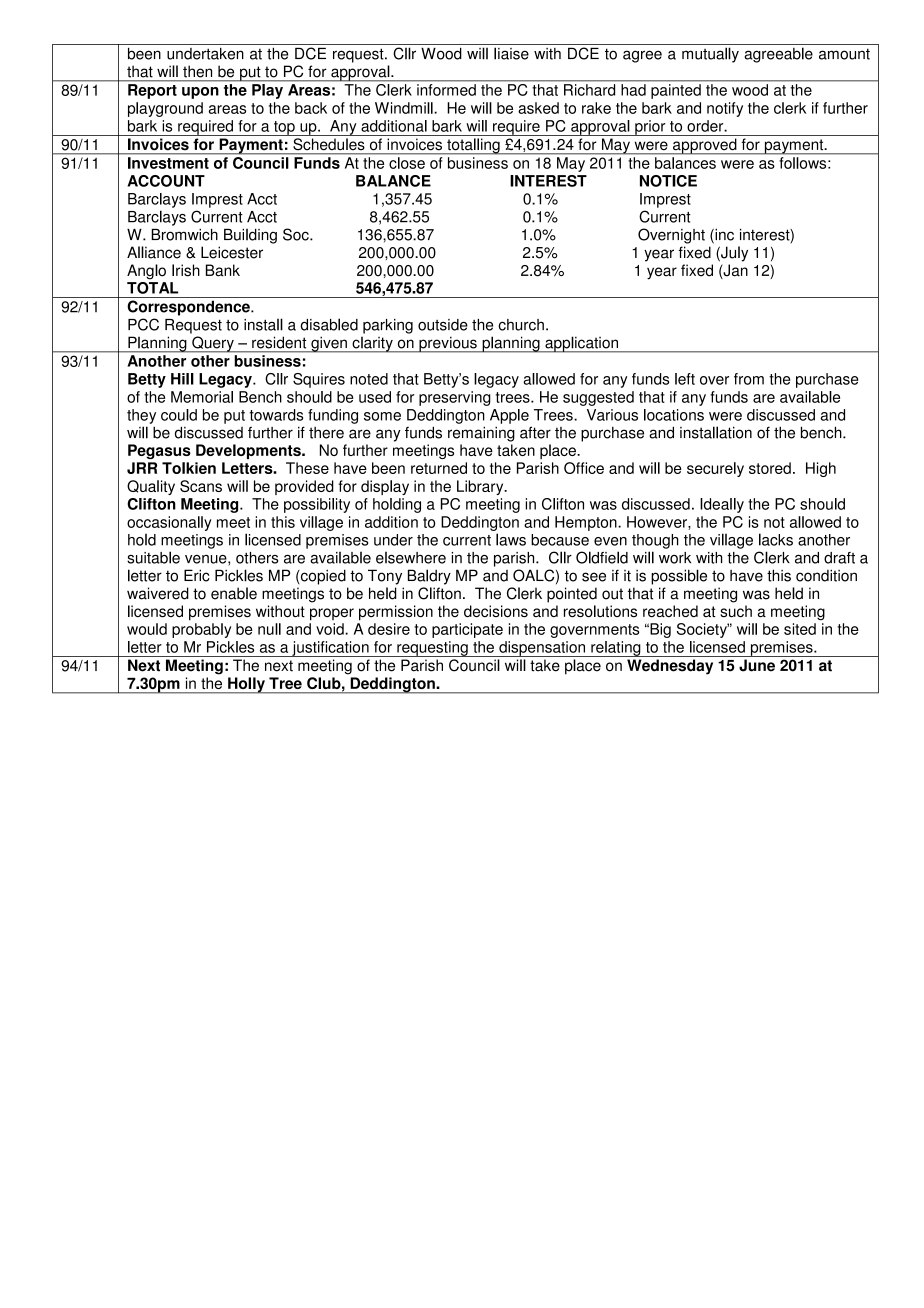 This image has height=1308, width=924. I want to click on liaise, so click(511, 53).
